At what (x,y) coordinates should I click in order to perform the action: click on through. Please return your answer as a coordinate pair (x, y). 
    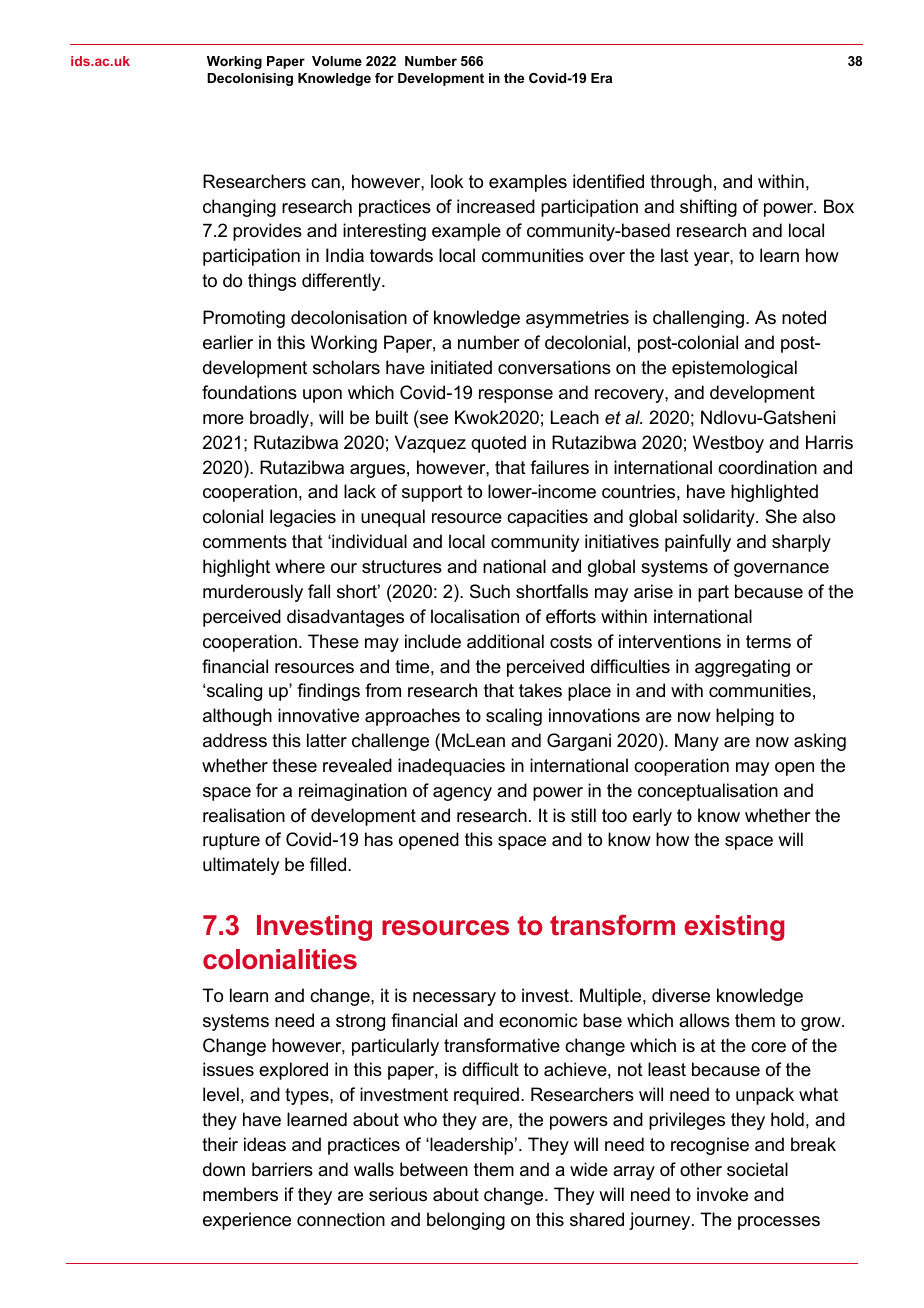
    Looking at the image, I should click on (681, 183).
